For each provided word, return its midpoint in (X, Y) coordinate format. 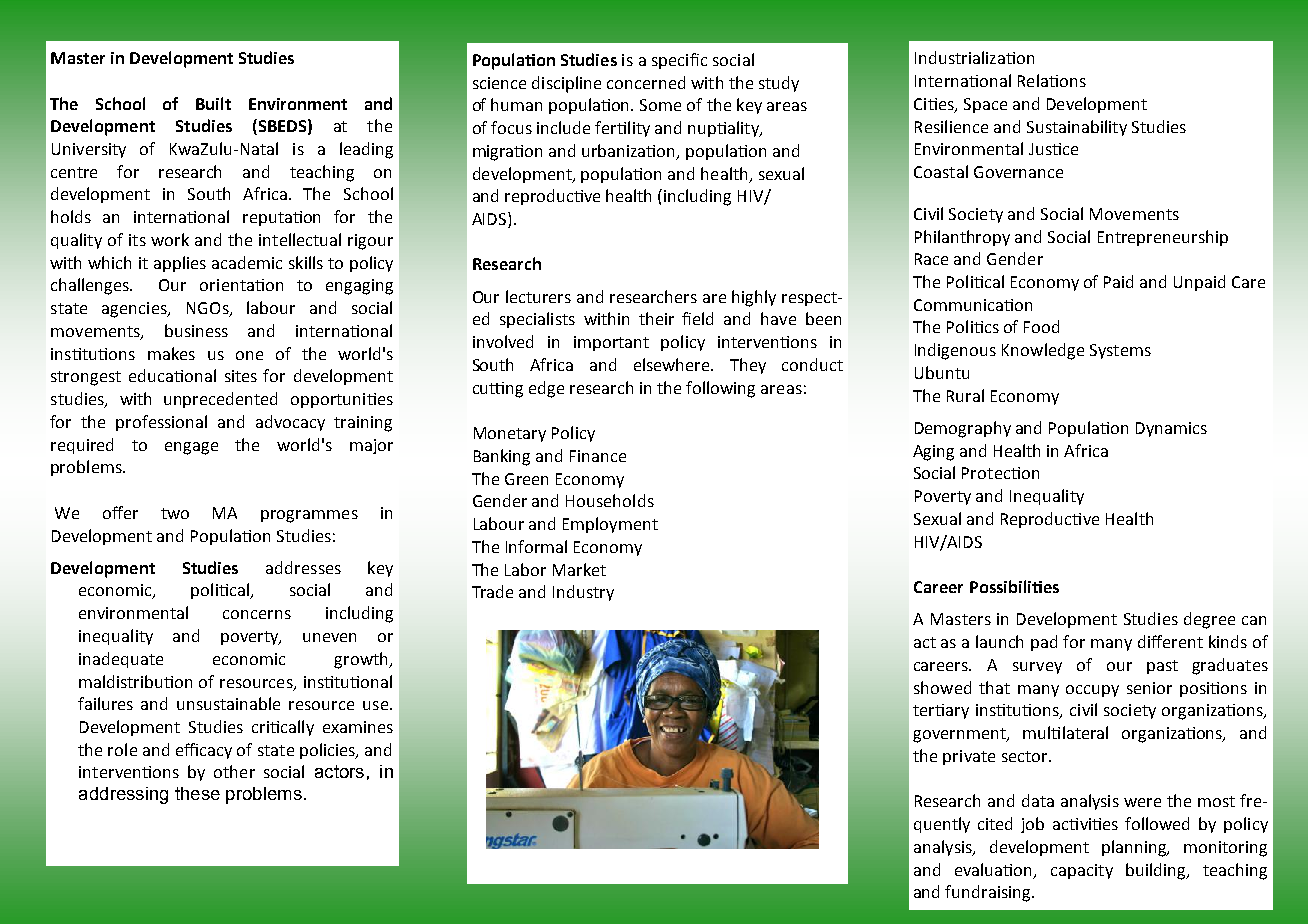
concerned (646, 82)
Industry (583, 593)
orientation (241, 285)
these (197, 793)
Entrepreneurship (1163, 238)
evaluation (995, 870)
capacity (1082, 871)
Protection (1000, 473)
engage (191, 448)
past (1162, 667)
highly (754, 298)
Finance (598, 456)
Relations (1052, 80)
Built (213, 103)
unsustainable (228, 703)
